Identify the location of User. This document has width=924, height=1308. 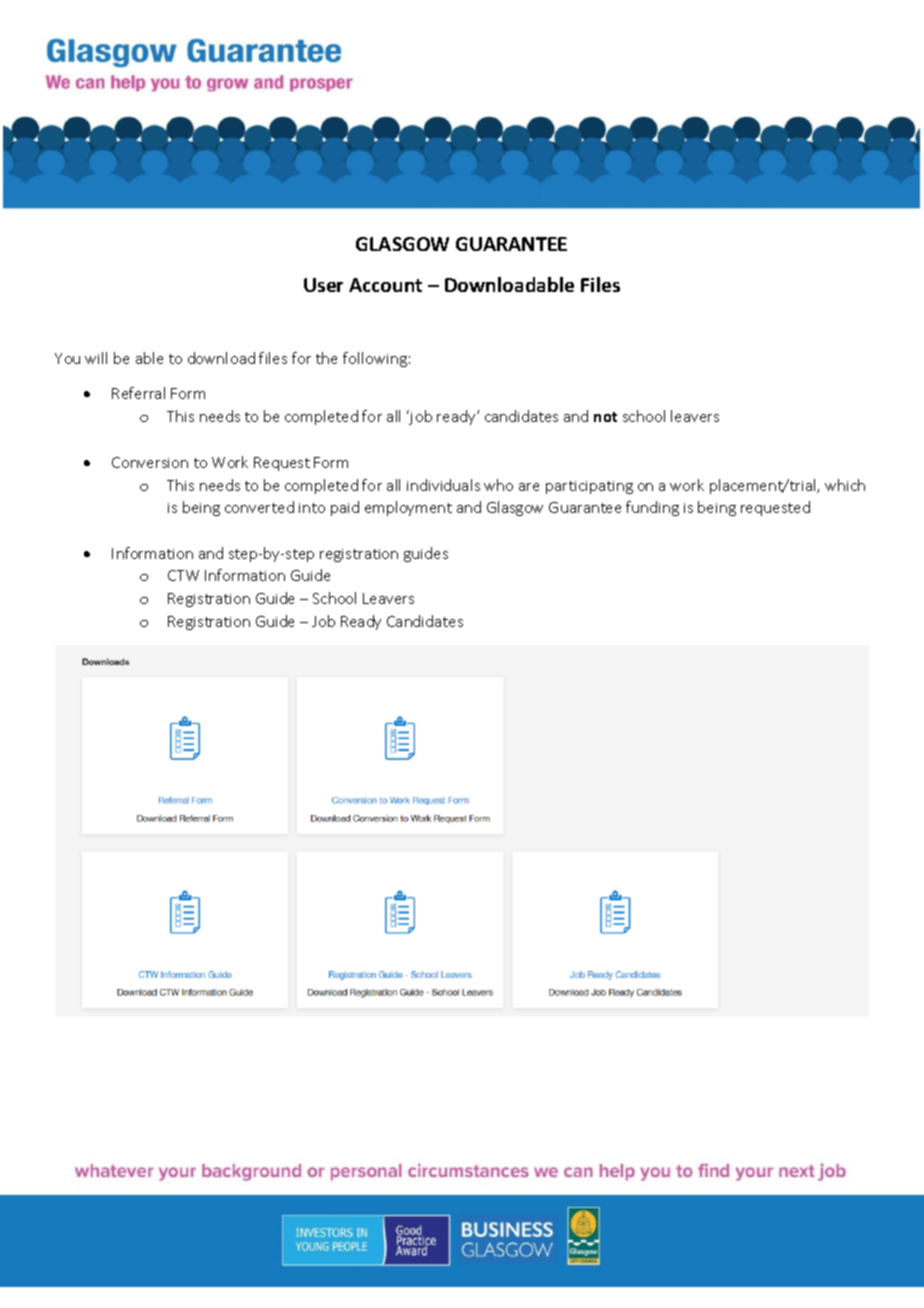
(323, 285).
